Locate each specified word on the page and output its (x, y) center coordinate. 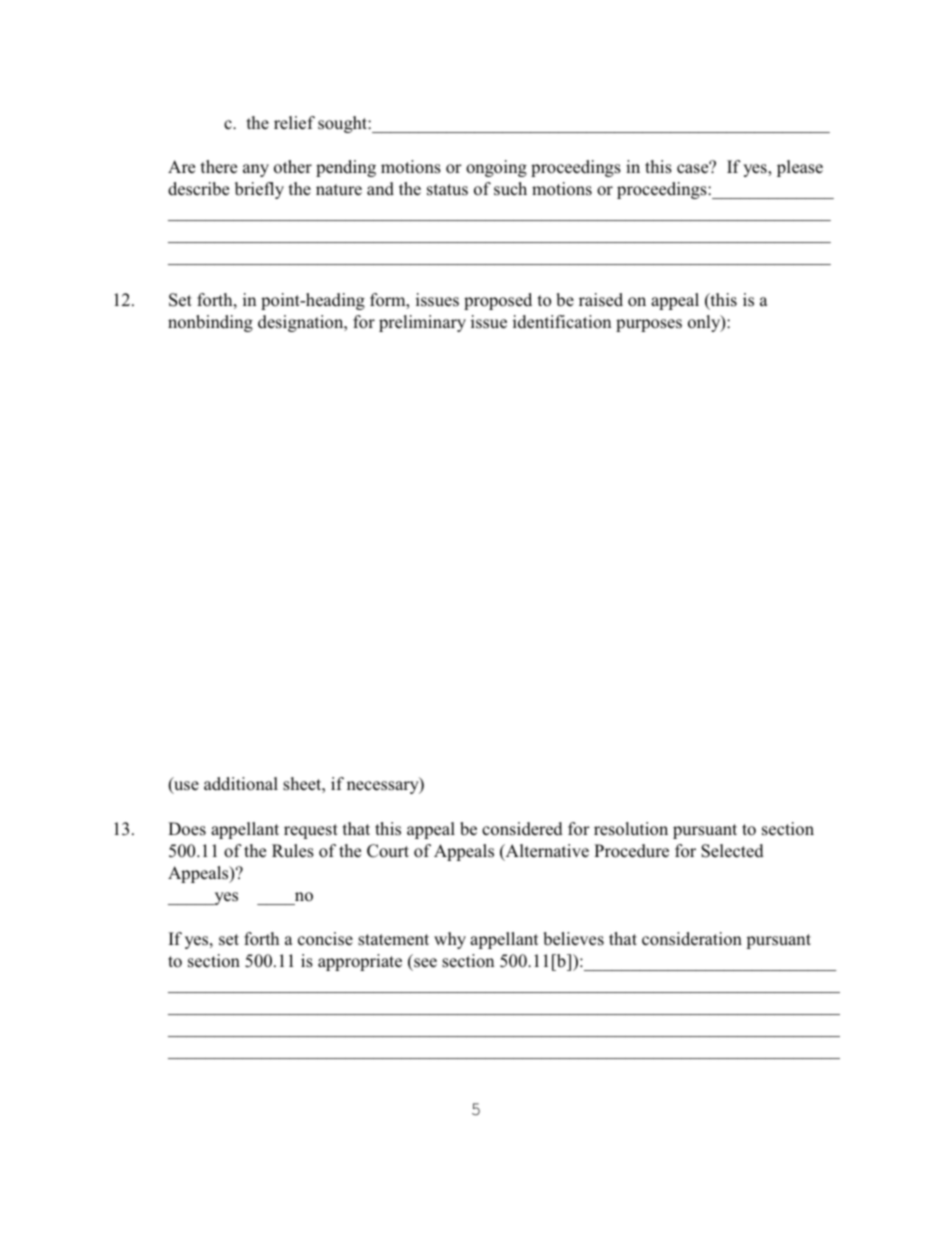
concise (325, 939)
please (800, 168)
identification (562, 322)
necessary (384, 787)
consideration (692, 939)
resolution (631, 829)
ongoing (496, 168)
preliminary (422, 323)
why (450, 940)
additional (241, 784)
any (256, 170)
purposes (649, 325)
